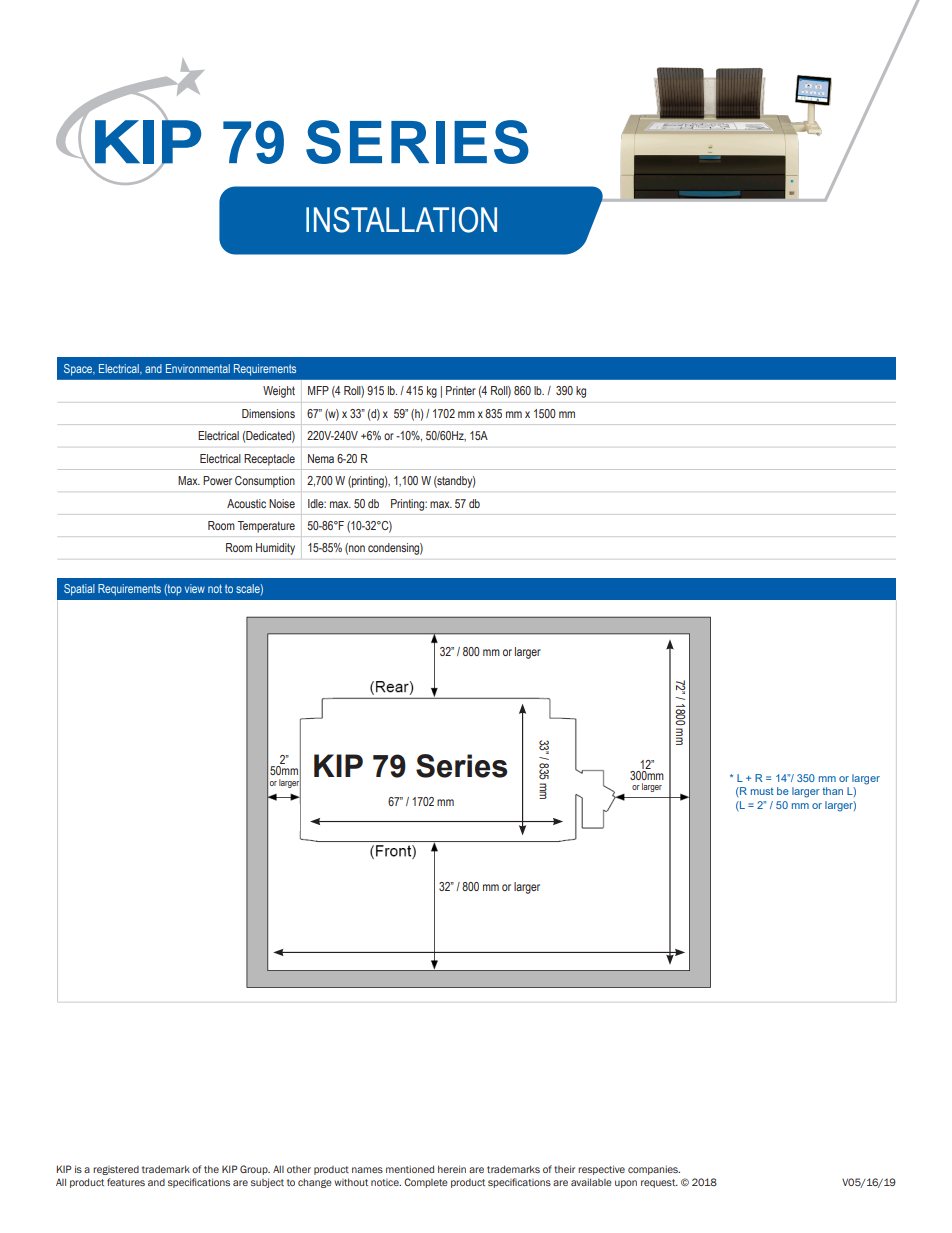 The image size is (952, 1233). What do you see at coordinates (654, 1170) in the screenshot?
I see `companies` at bounding box center [654, 1170].
